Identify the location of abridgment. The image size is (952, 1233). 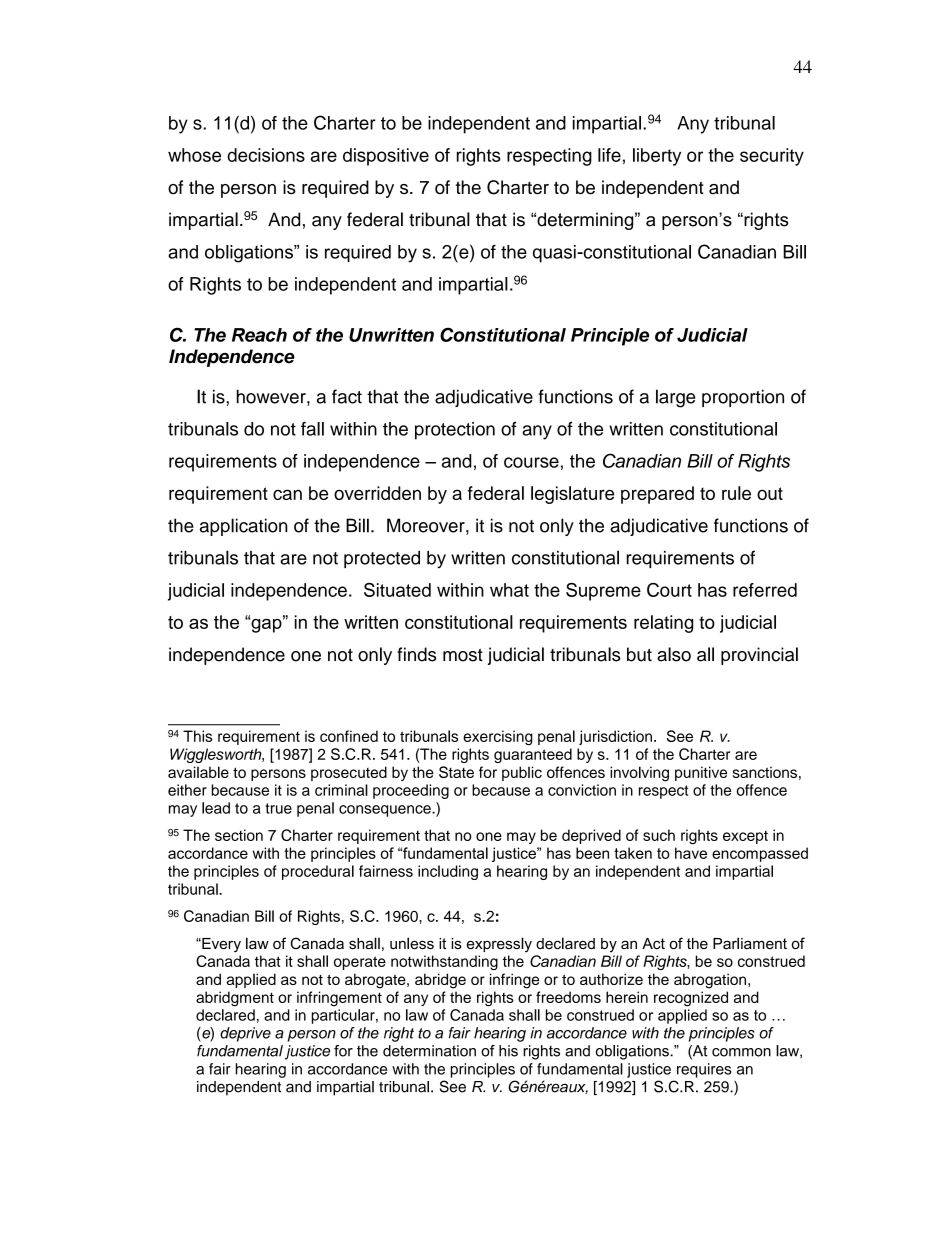
(235, 999).
